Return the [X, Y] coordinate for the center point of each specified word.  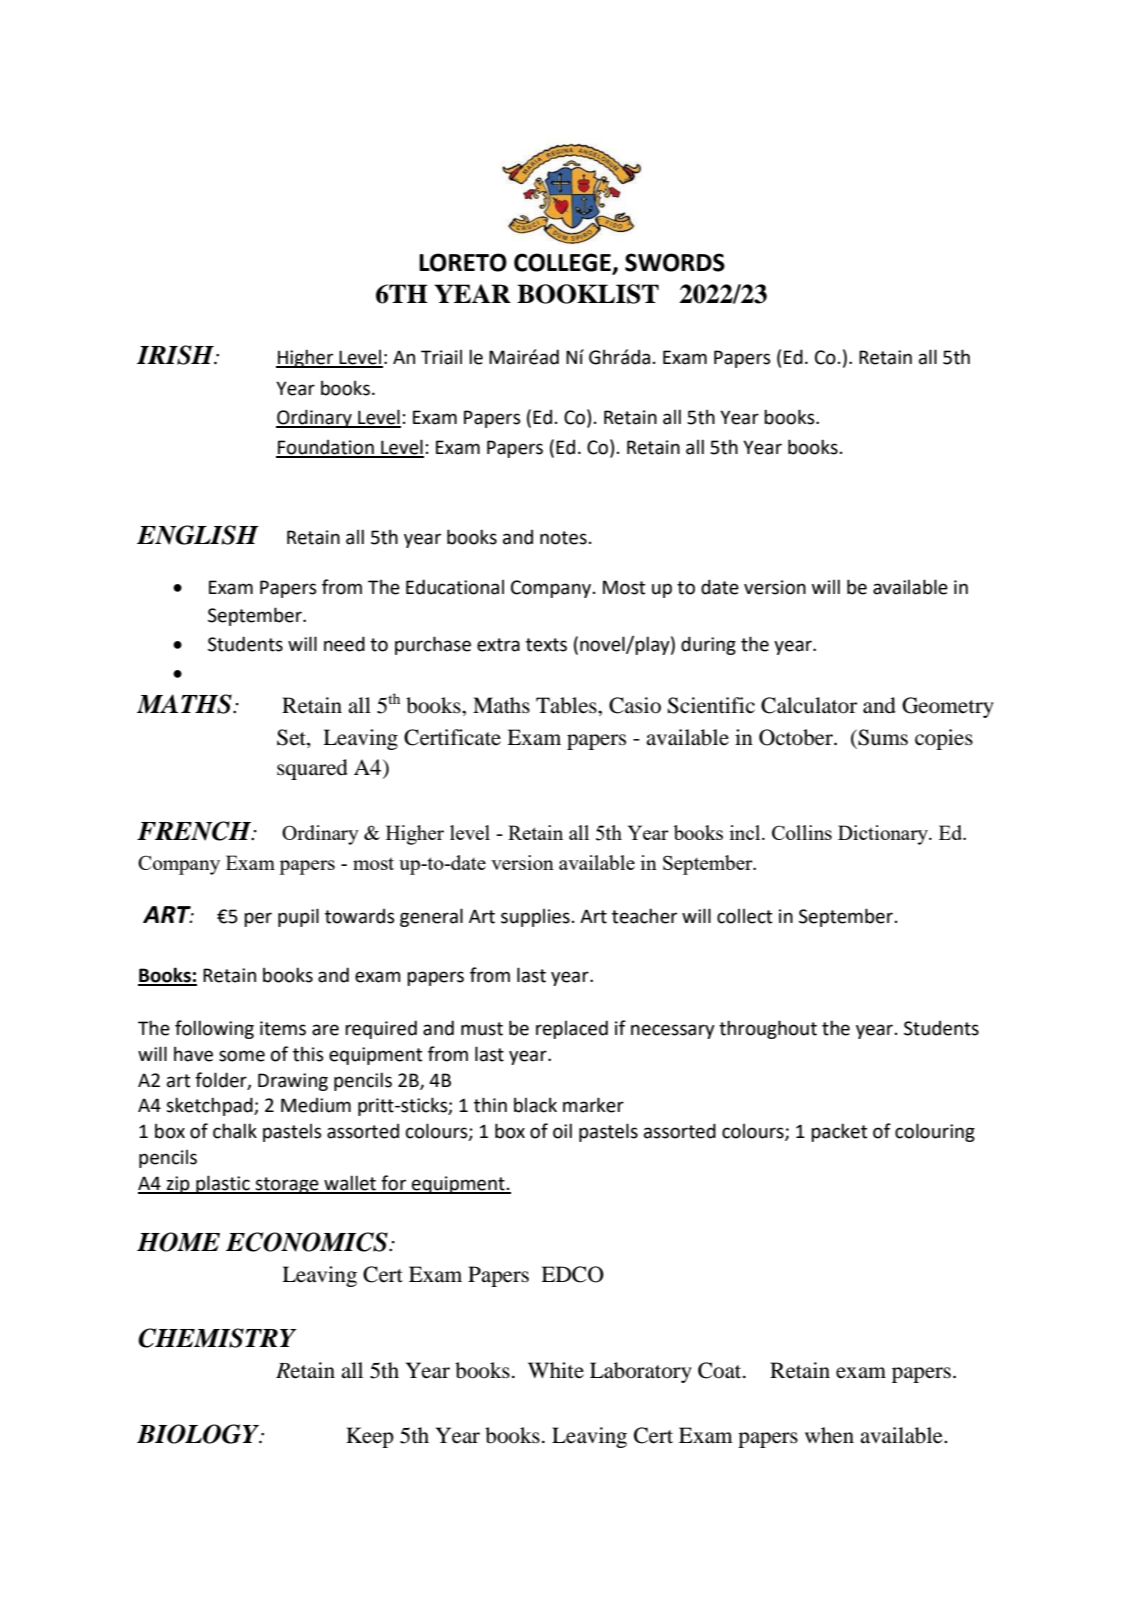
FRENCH [195, 831]
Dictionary [884, 835]
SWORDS [675, 262]
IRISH [176, 355]
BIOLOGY [199, 1434]
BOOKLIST [588, 294]
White [556, 1370]
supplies [535, 917]
